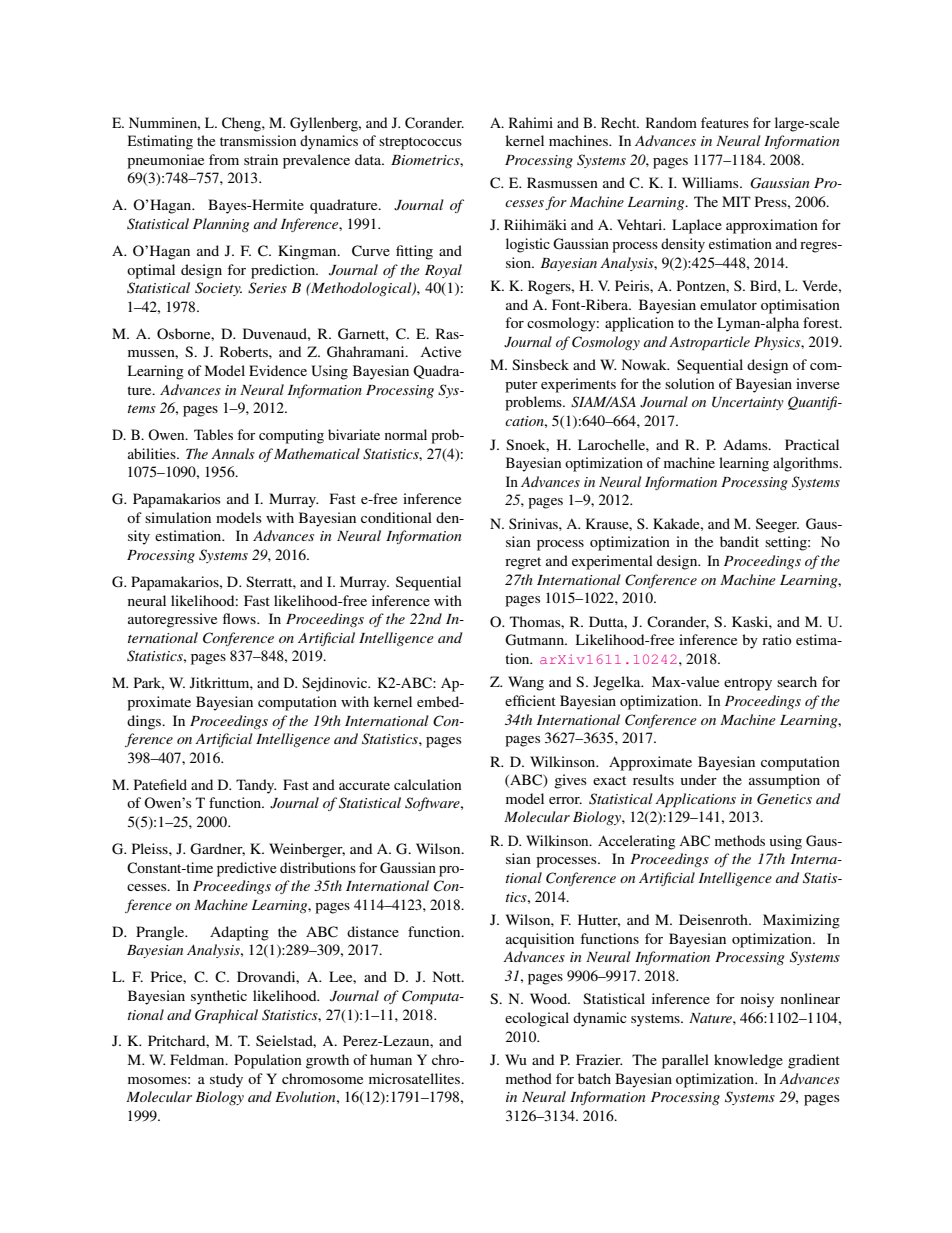 The height and width of the screenshot is (1233, 952). What do you see at coordinates (406, 434) in the screenshot?
I see `normal` at bounding box center [406, 434].
